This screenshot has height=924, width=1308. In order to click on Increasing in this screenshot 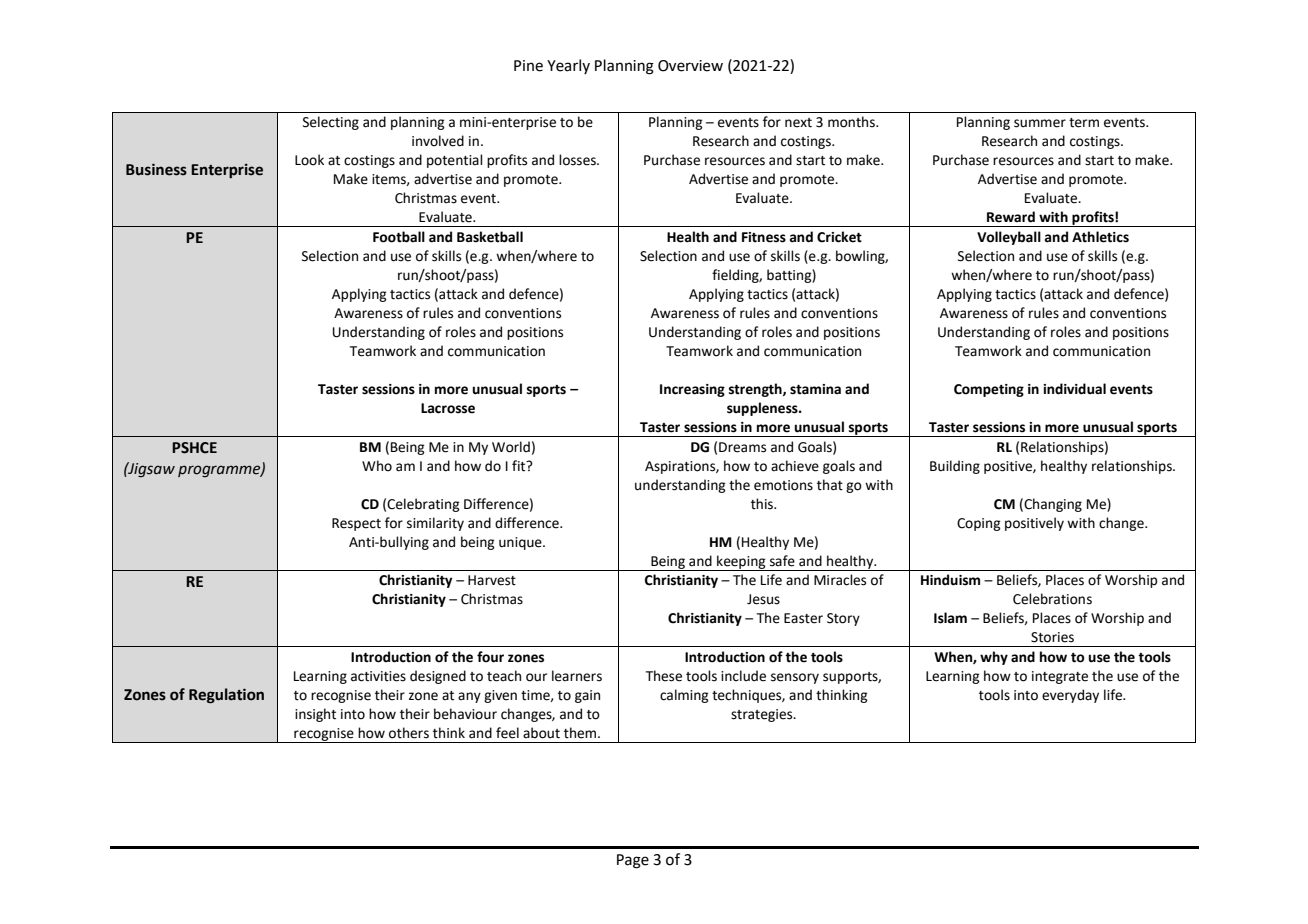, I will do `click(692, 390)`.
